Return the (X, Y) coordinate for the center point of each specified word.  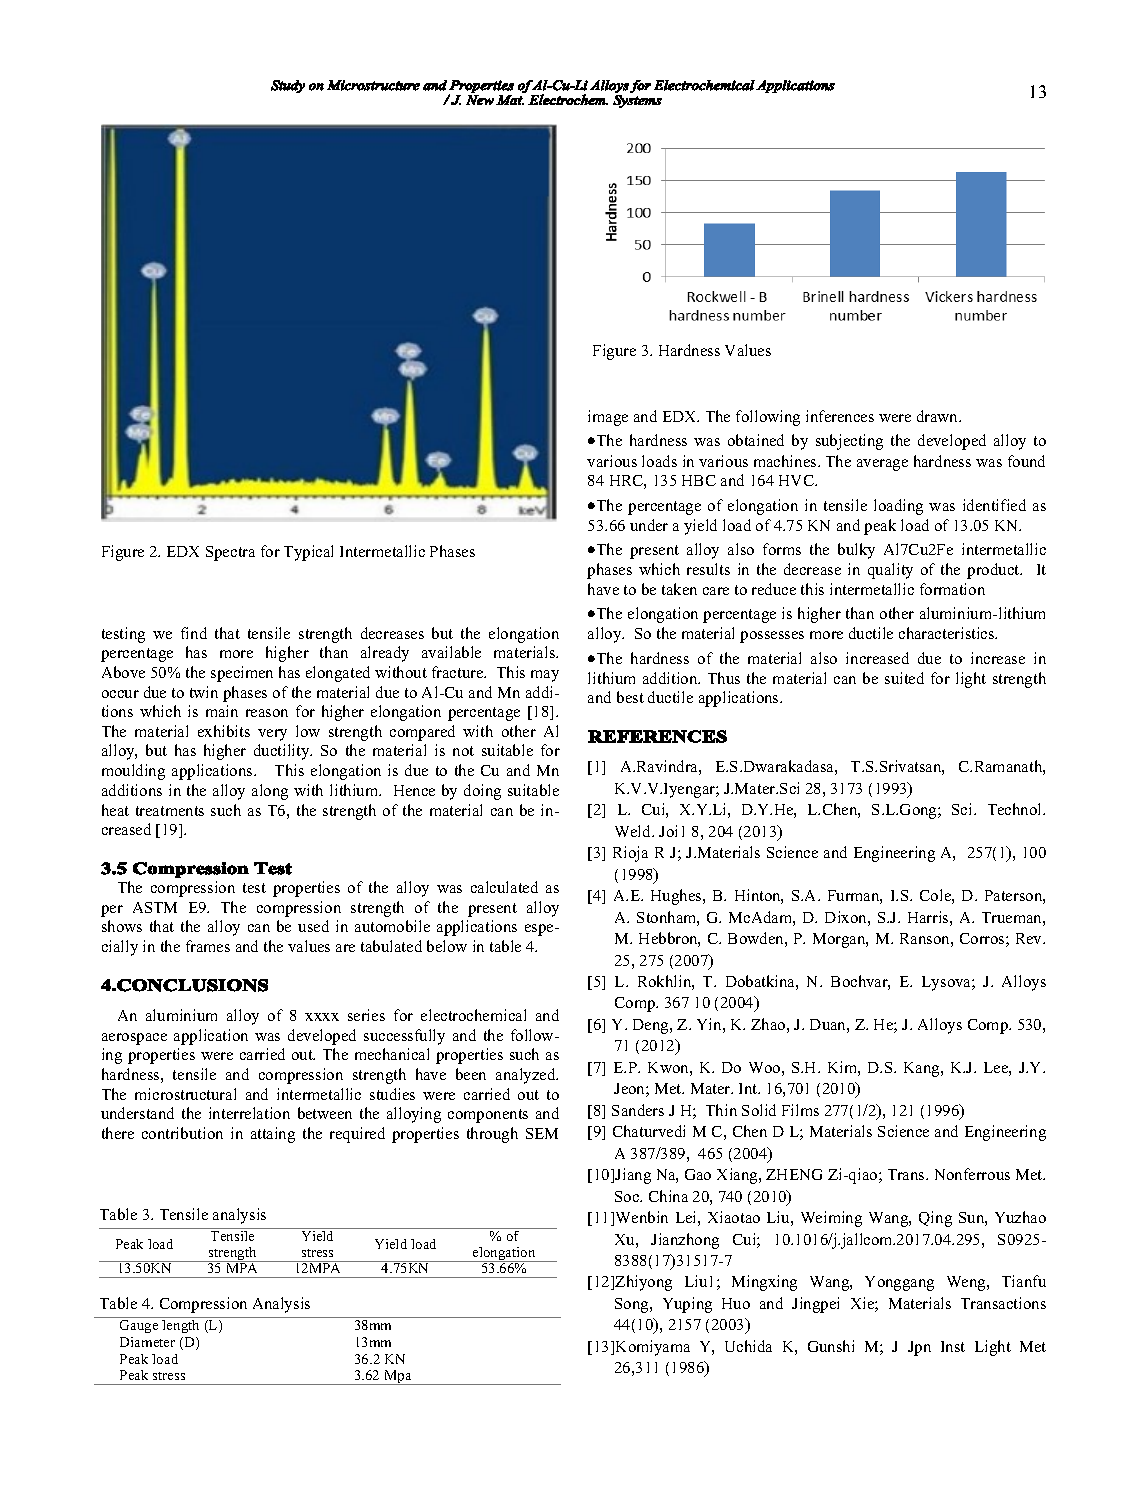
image (608, 418)
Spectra (230, 553)
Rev (1030, 938)
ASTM (155, 907)
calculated (504, 887)
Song (633, 1305)
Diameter (147, 1342)
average (882, 465)
